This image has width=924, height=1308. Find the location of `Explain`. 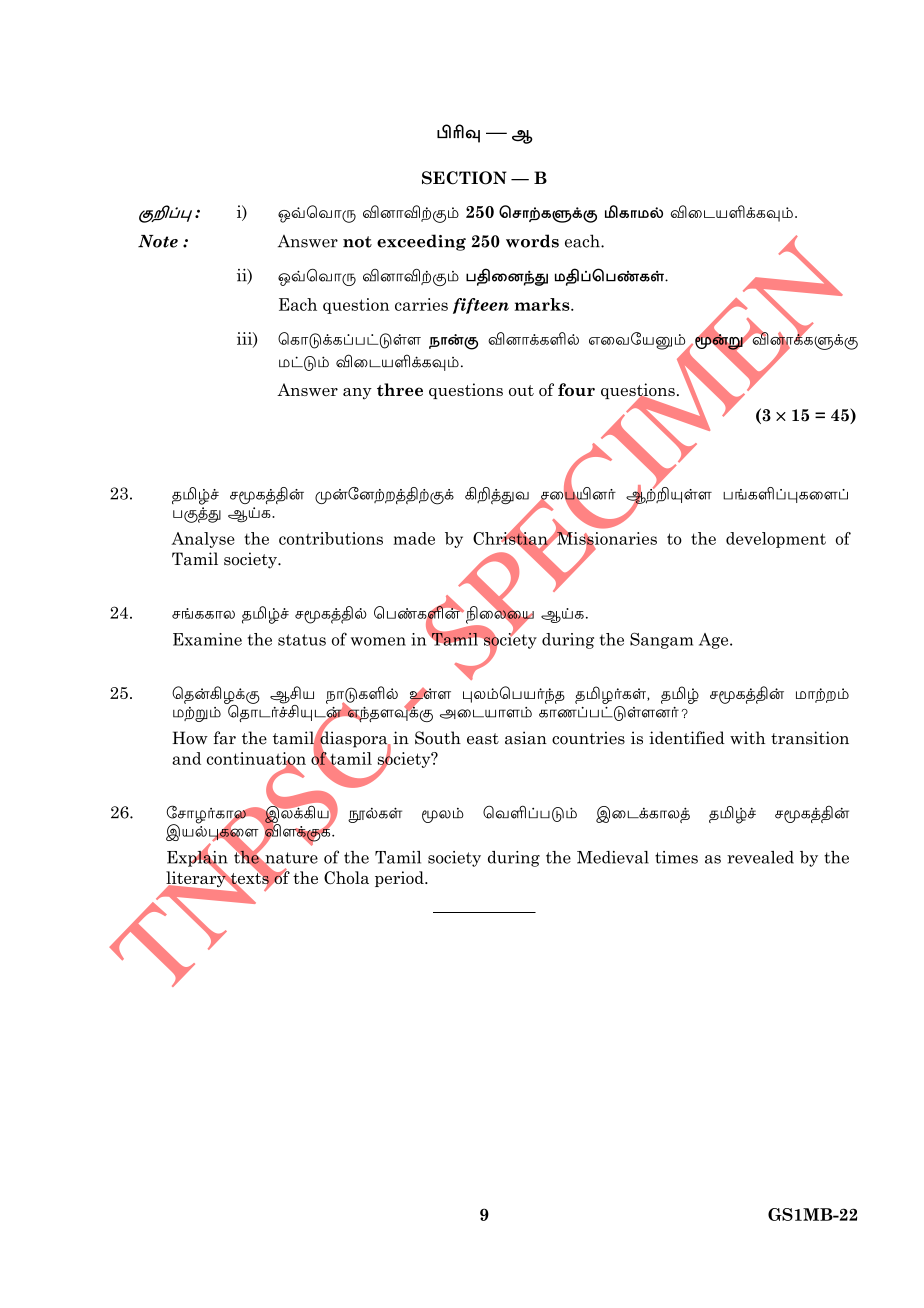

Explain is located at coordinates (197, 858).
